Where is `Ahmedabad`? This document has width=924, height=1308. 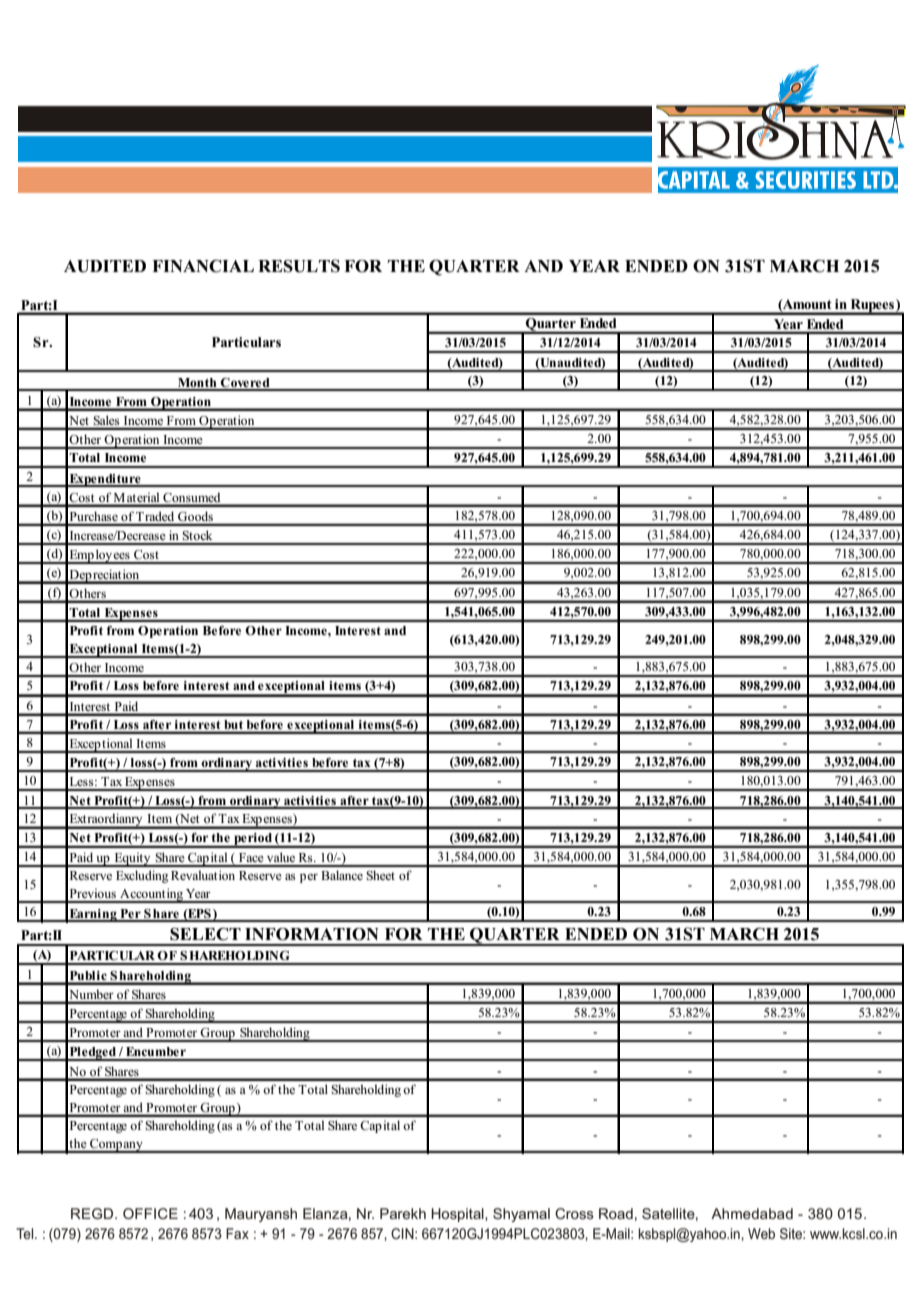 Ahmedabad is located at coordinates (752, 1213).
